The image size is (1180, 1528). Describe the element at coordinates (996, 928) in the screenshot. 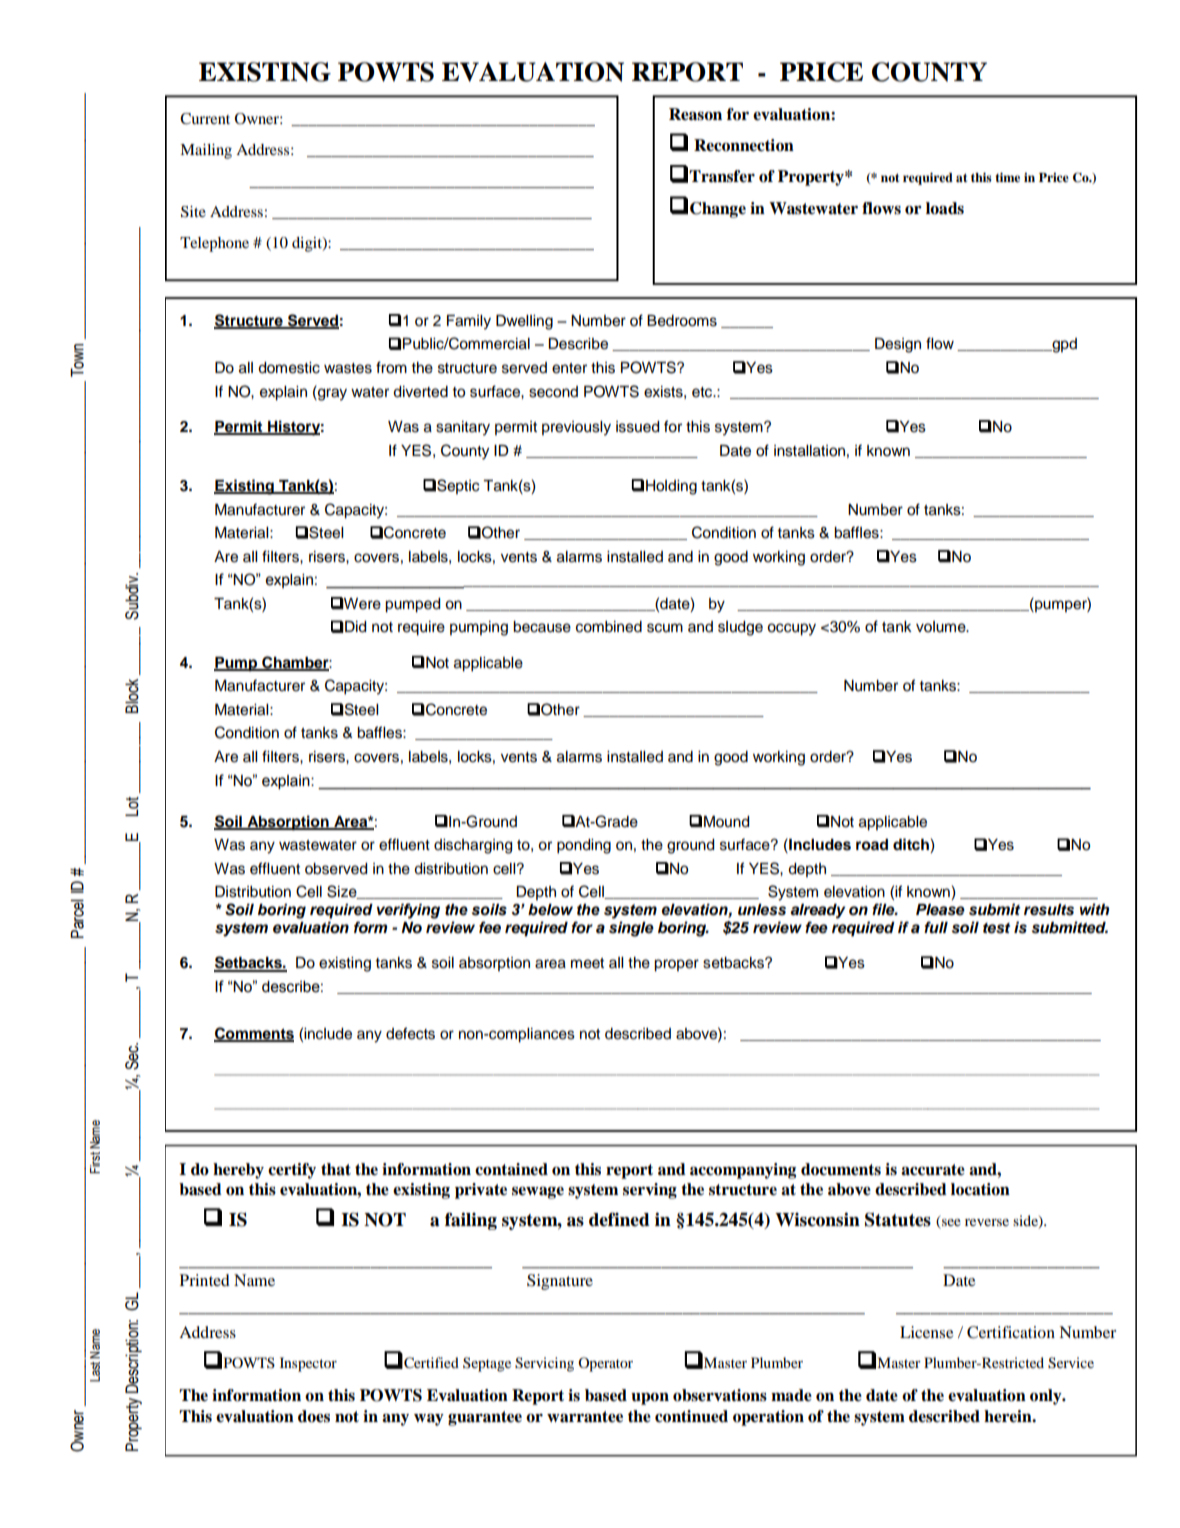

I see `test` at that location.
